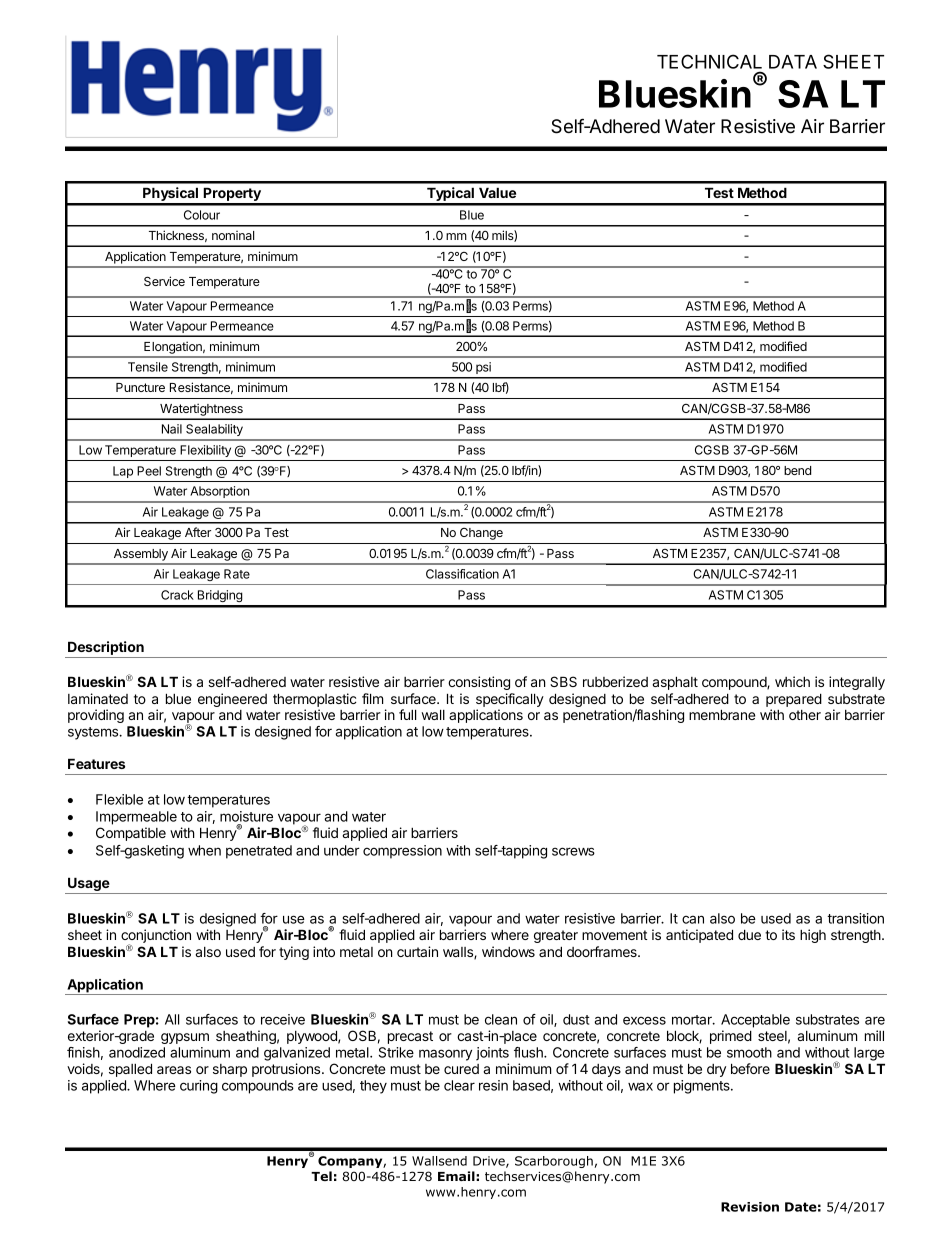  Describe the element at coordinates (205, 451) in the image. I see `Flexibility` at that location.
